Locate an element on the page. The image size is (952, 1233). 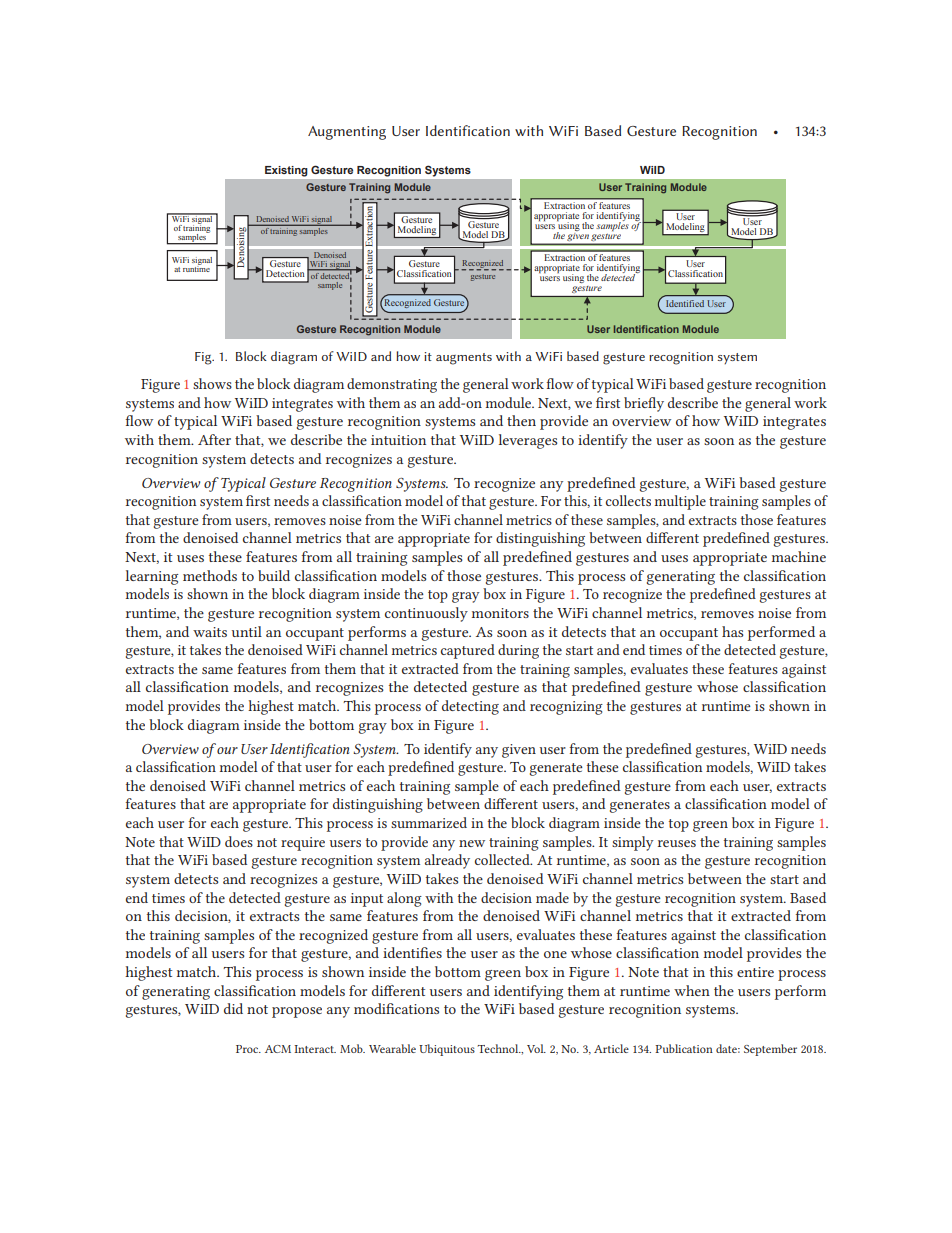
simply is located at coordinates (633, 843).
